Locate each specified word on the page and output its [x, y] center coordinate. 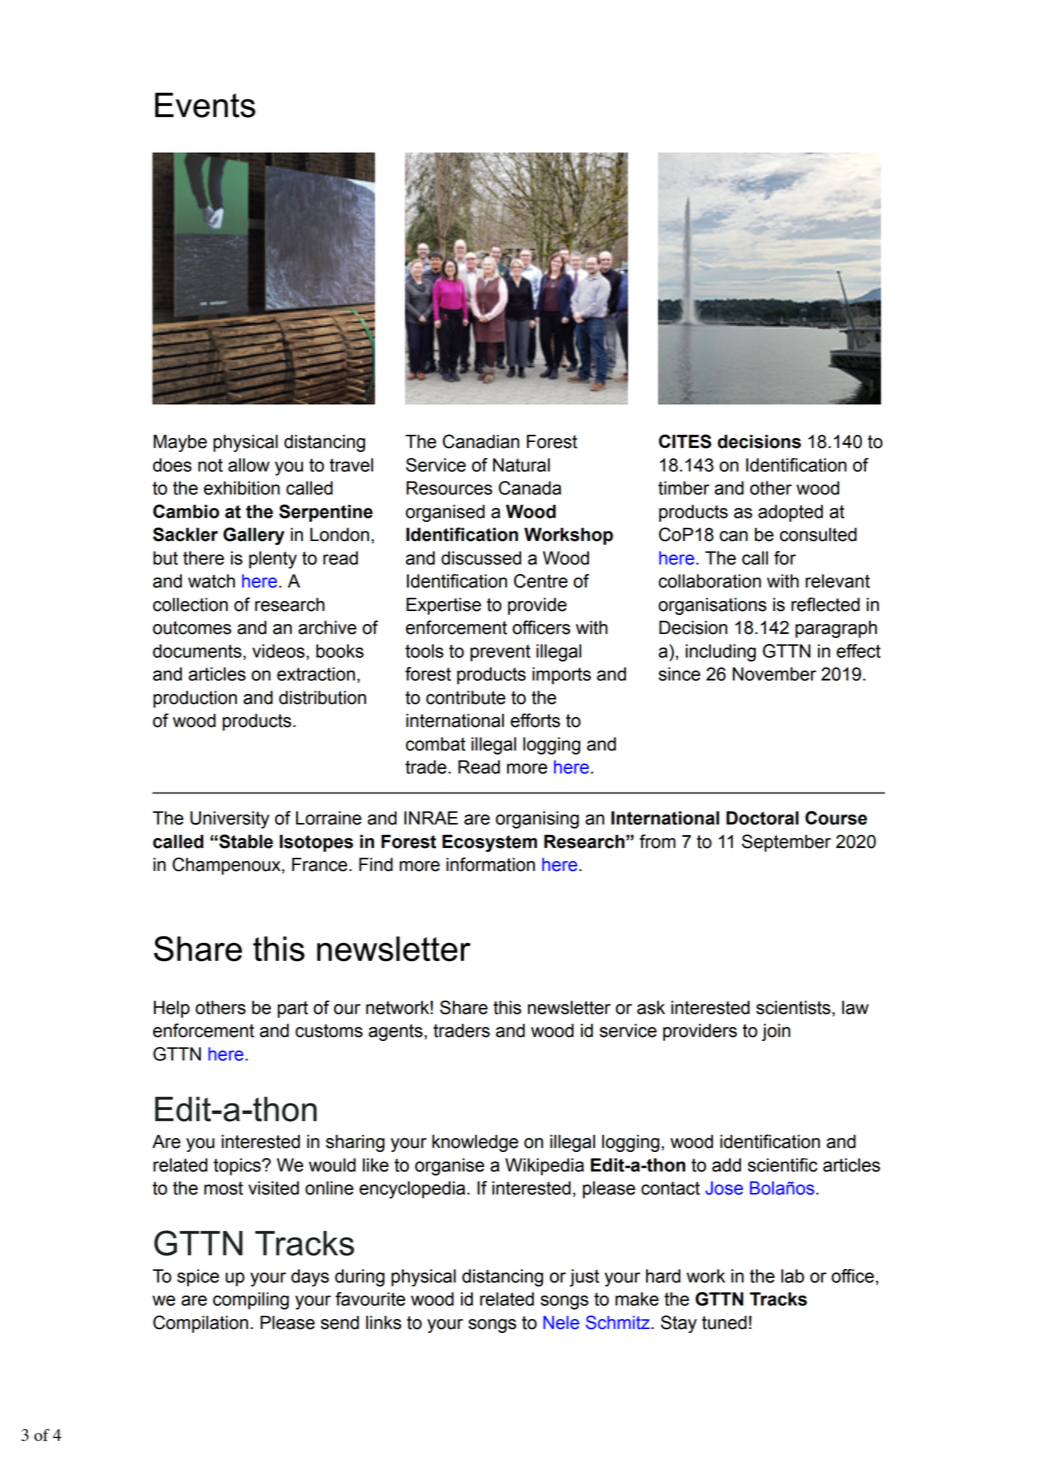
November [774, 674]
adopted [790, 513]
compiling [251, 1301]
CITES [685, 441]
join [776, 1032]
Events [205, 105]
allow [249, 465]
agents [396, 1032]
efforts [535, 720]
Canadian [481, 441]
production [195, 699]
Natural [521, 465]
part [292, 1009]
